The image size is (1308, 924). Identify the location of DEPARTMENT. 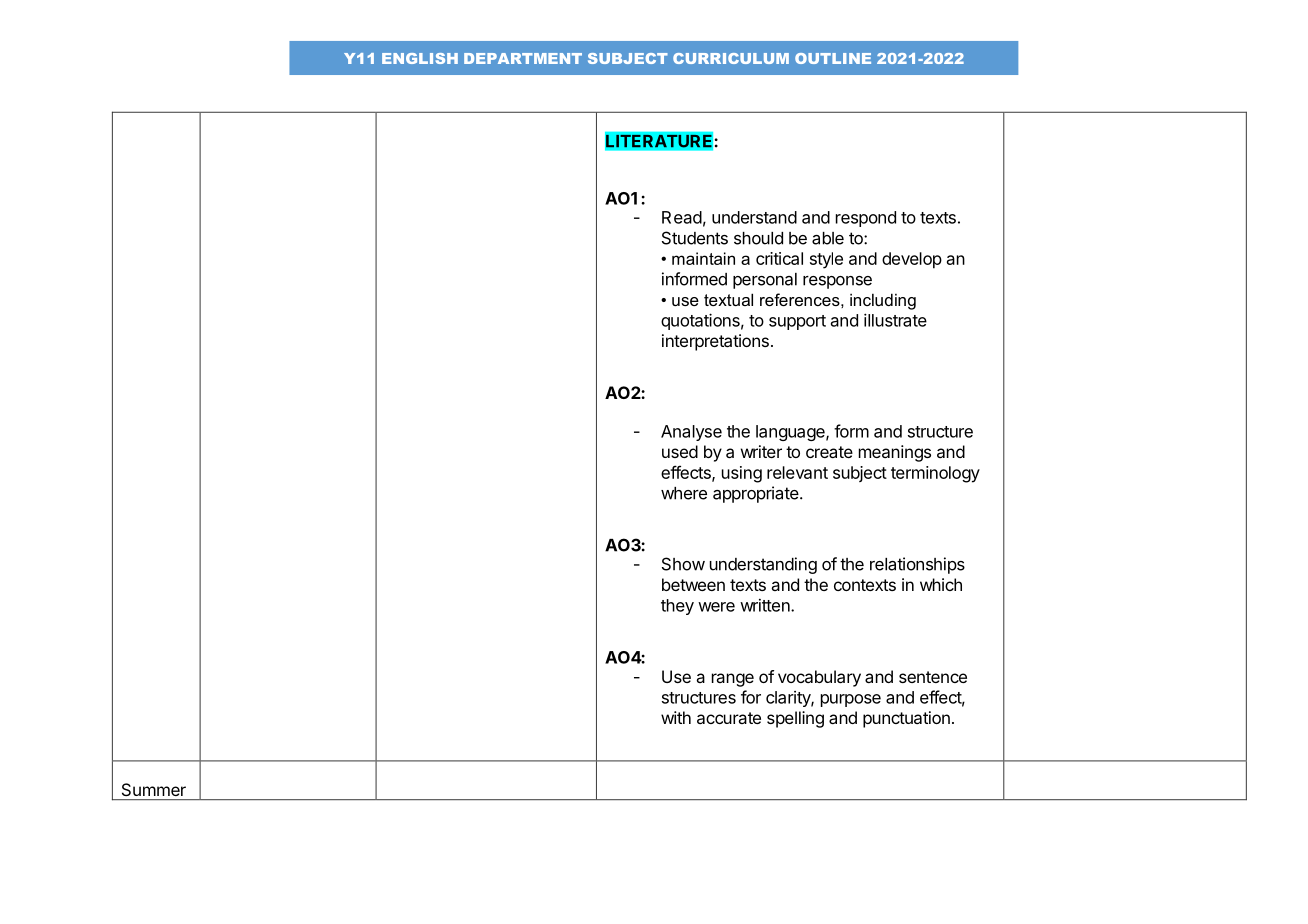
(523, 58).
